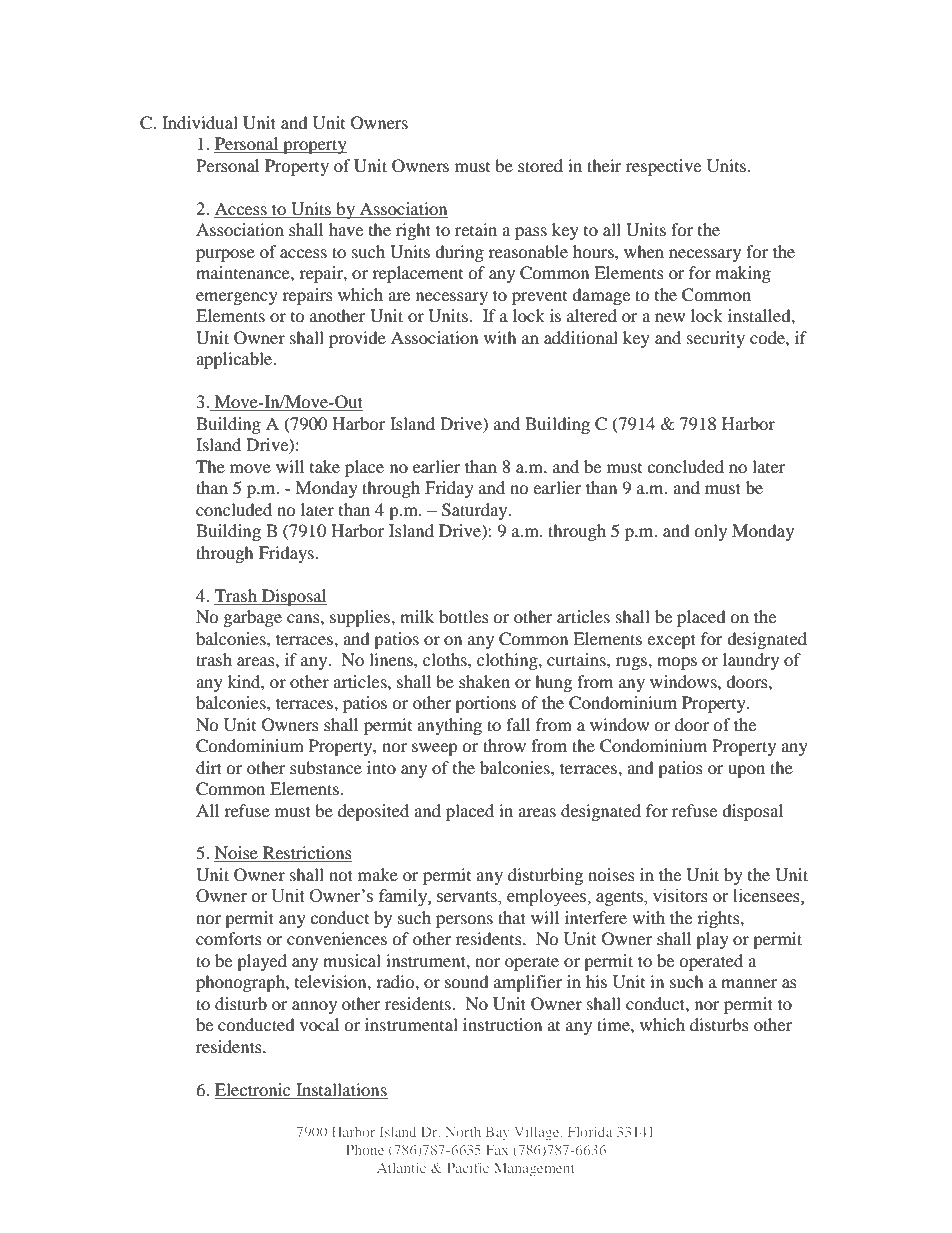 This page has width=952, height=1233. Describe the element at coordinates (663, 167) in the page. I see `respective` at that location.
